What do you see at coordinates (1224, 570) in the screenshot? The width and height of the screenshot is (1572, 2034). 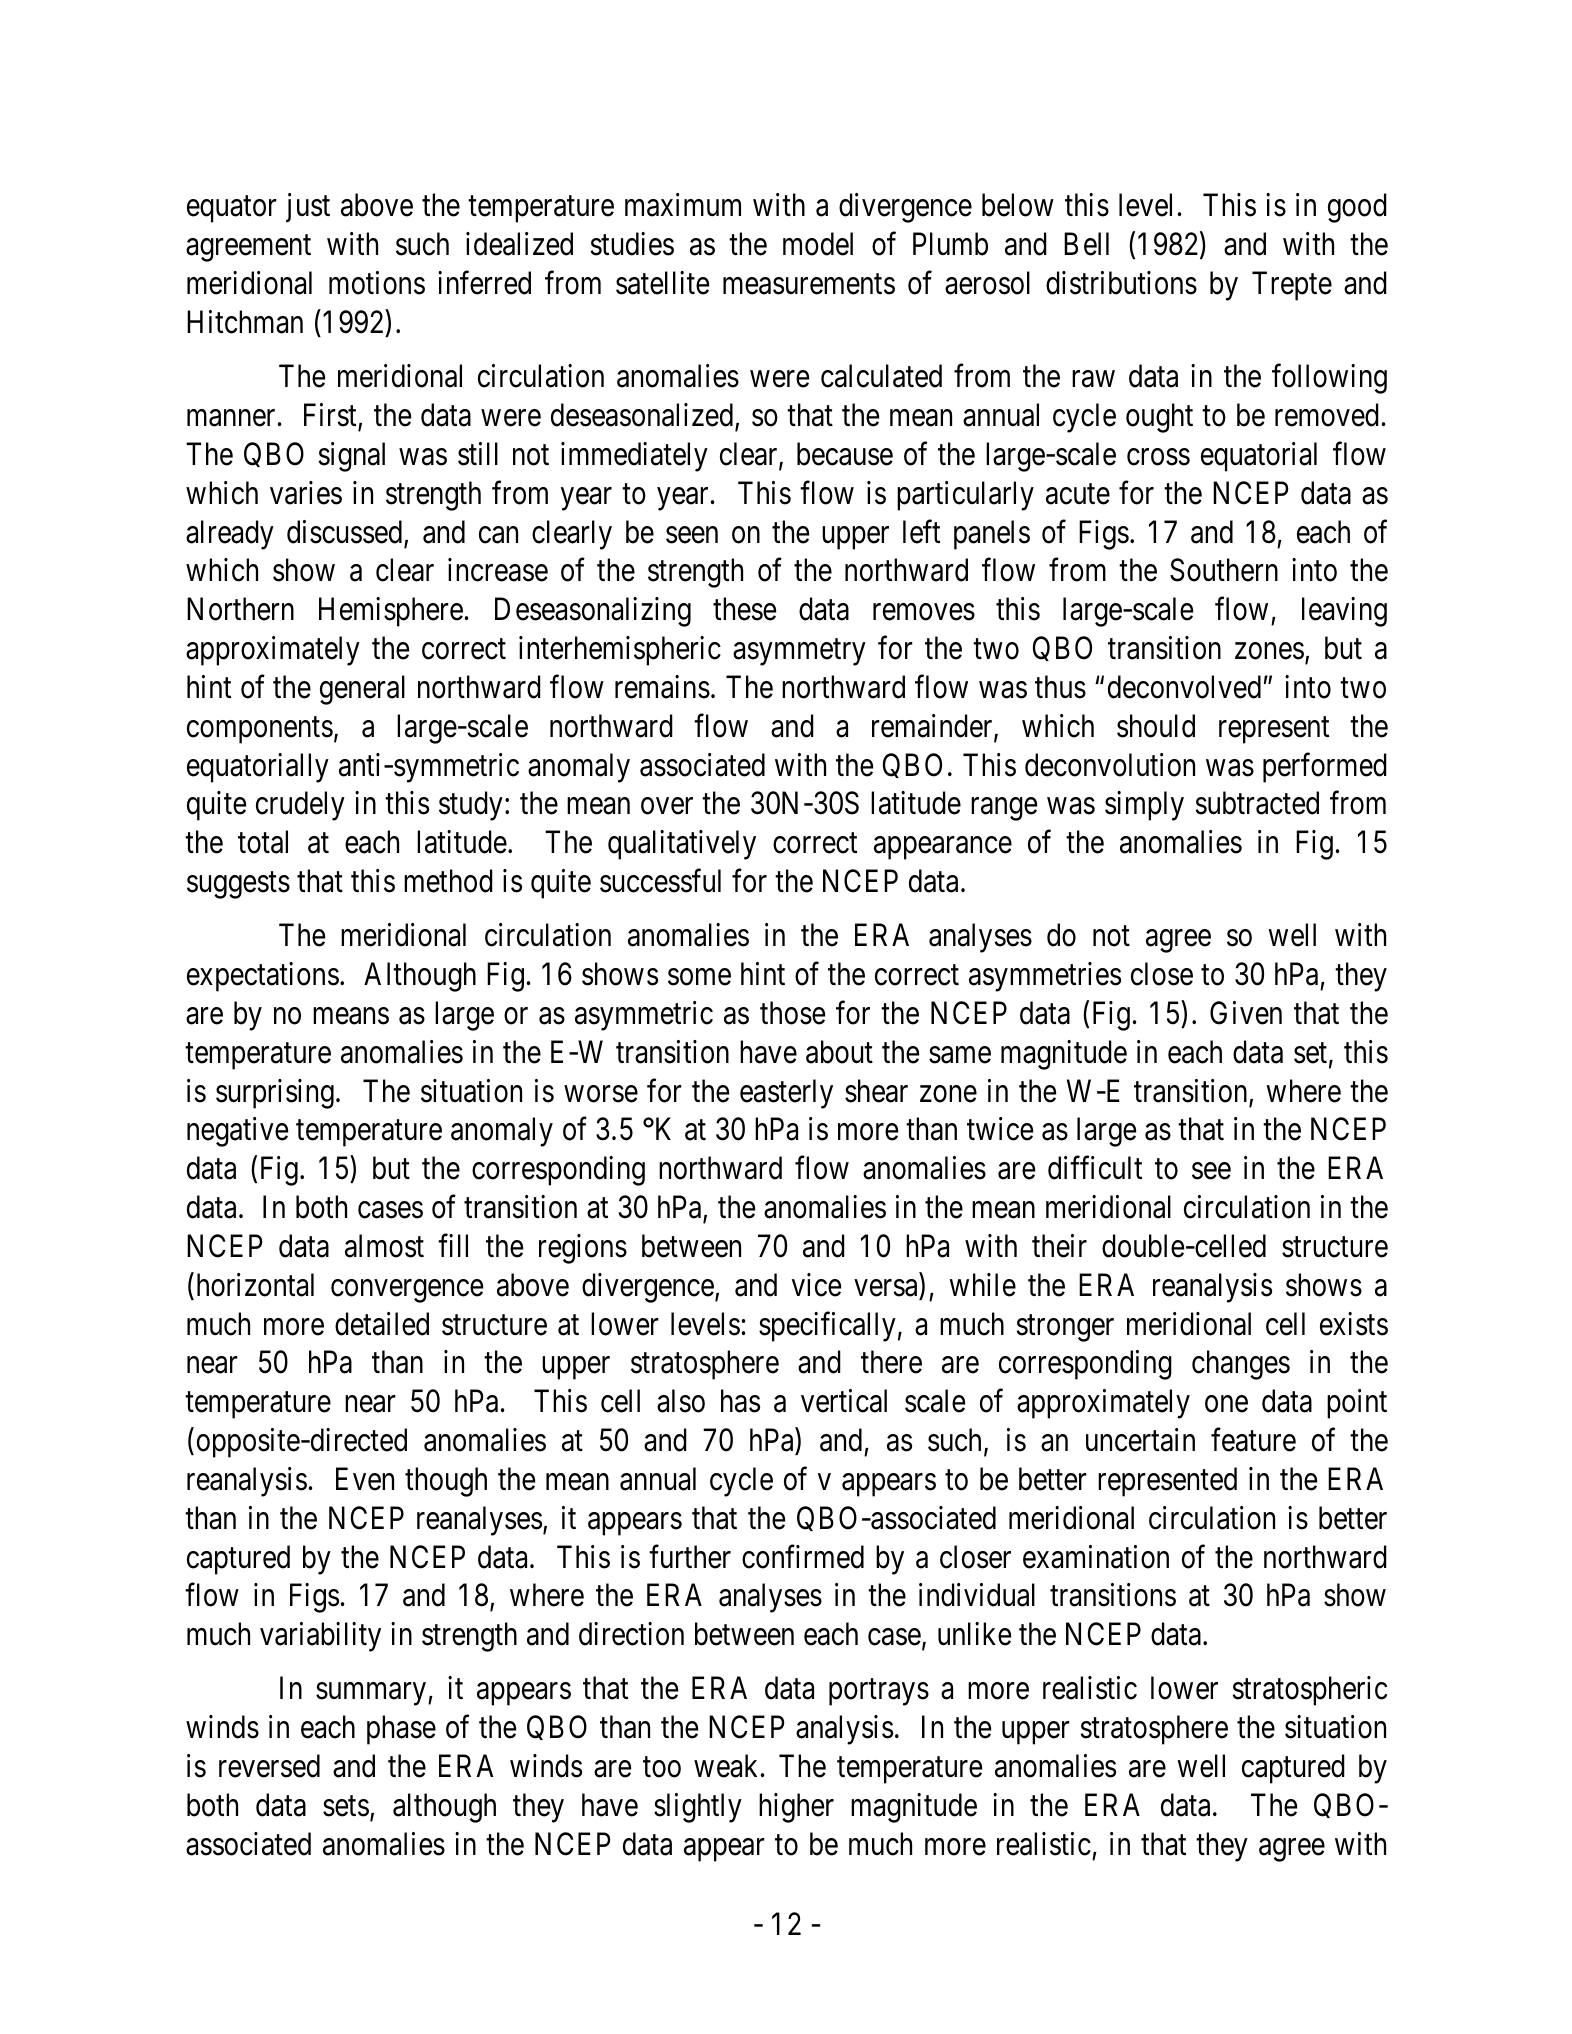 I see `Southern` at bounding box center [1224, 570].
